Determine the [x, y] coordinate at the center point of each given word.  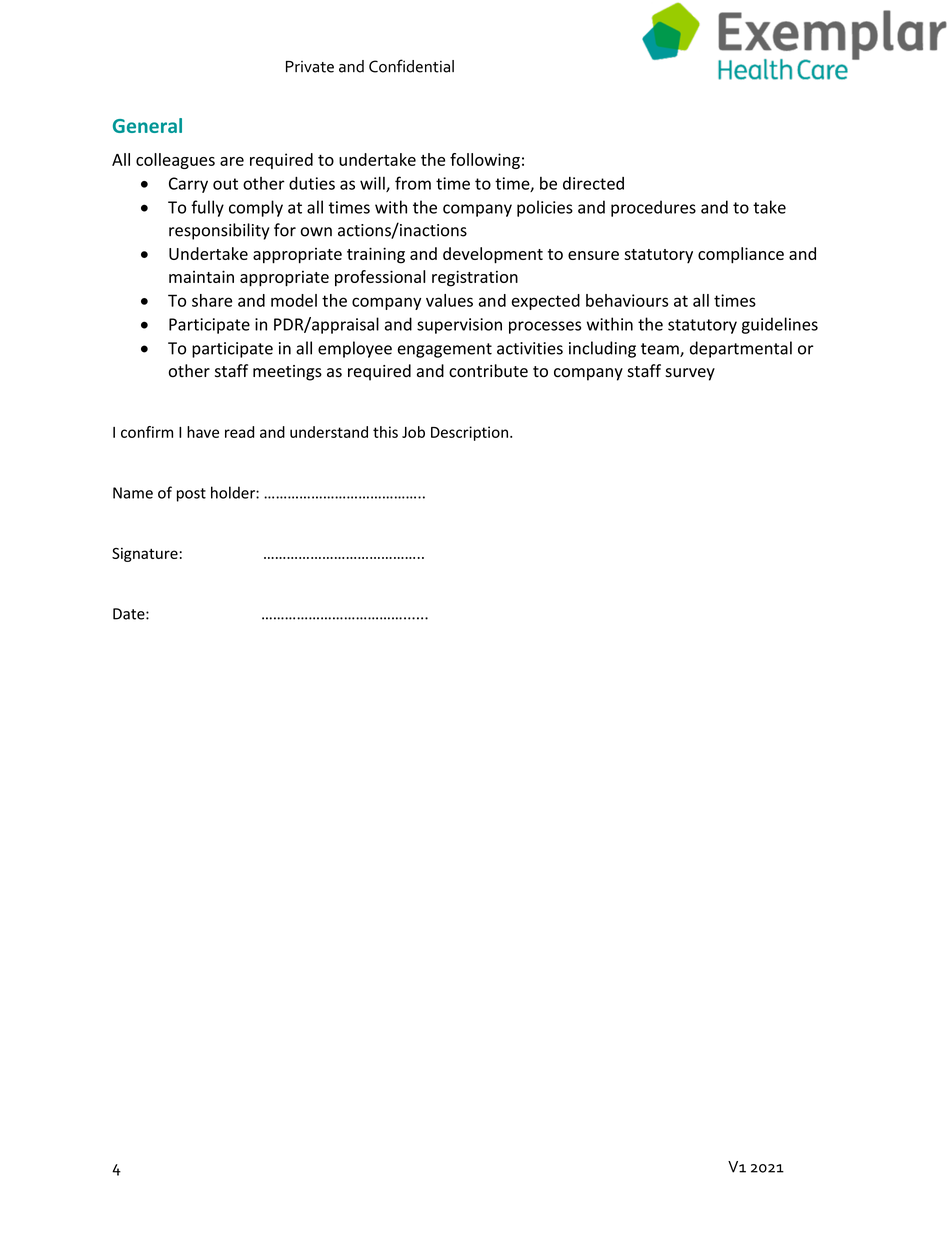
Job [413, 432]
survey [690, 374]
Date [130, 614]
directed [593, 183]
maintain [201, 276]
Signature [145, 554]
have [203, 432]
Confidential [411, 66]
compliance [741, 255]
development [493, 255]
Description [469, 433]
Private [310, 67]
